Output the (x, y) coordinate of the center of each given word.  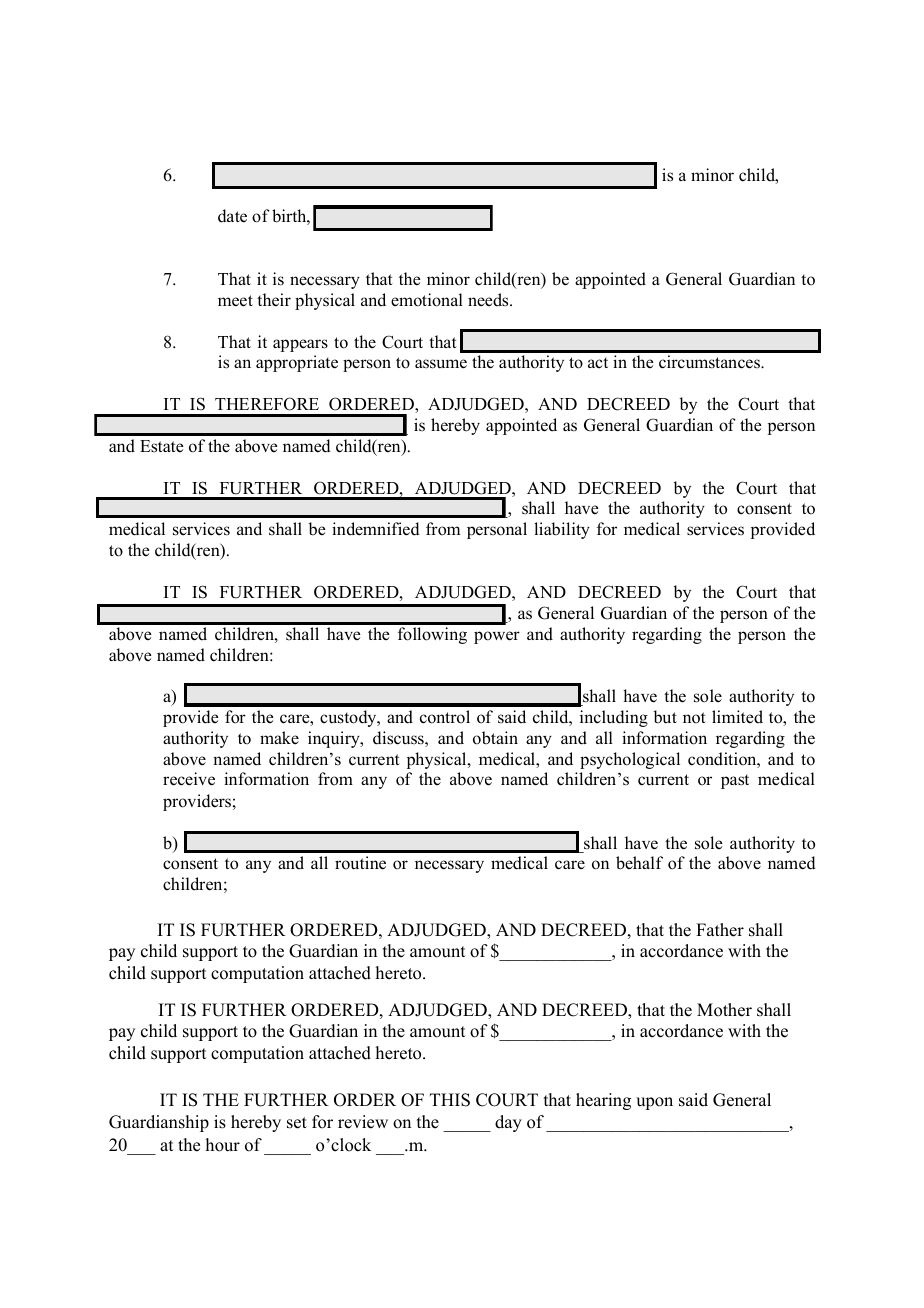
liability (562, 530)
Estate (162, 446)
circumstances (710, 362)
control (445, 717)
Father (720, 930)
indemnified (376, 529)
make (279, 737)
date (232, 216)
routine (360, 863)
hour (223, 1145)
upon (654, 1103)
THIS (450, 1100)
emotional (427, 300)
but (665, 717)
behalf (639, 863)
